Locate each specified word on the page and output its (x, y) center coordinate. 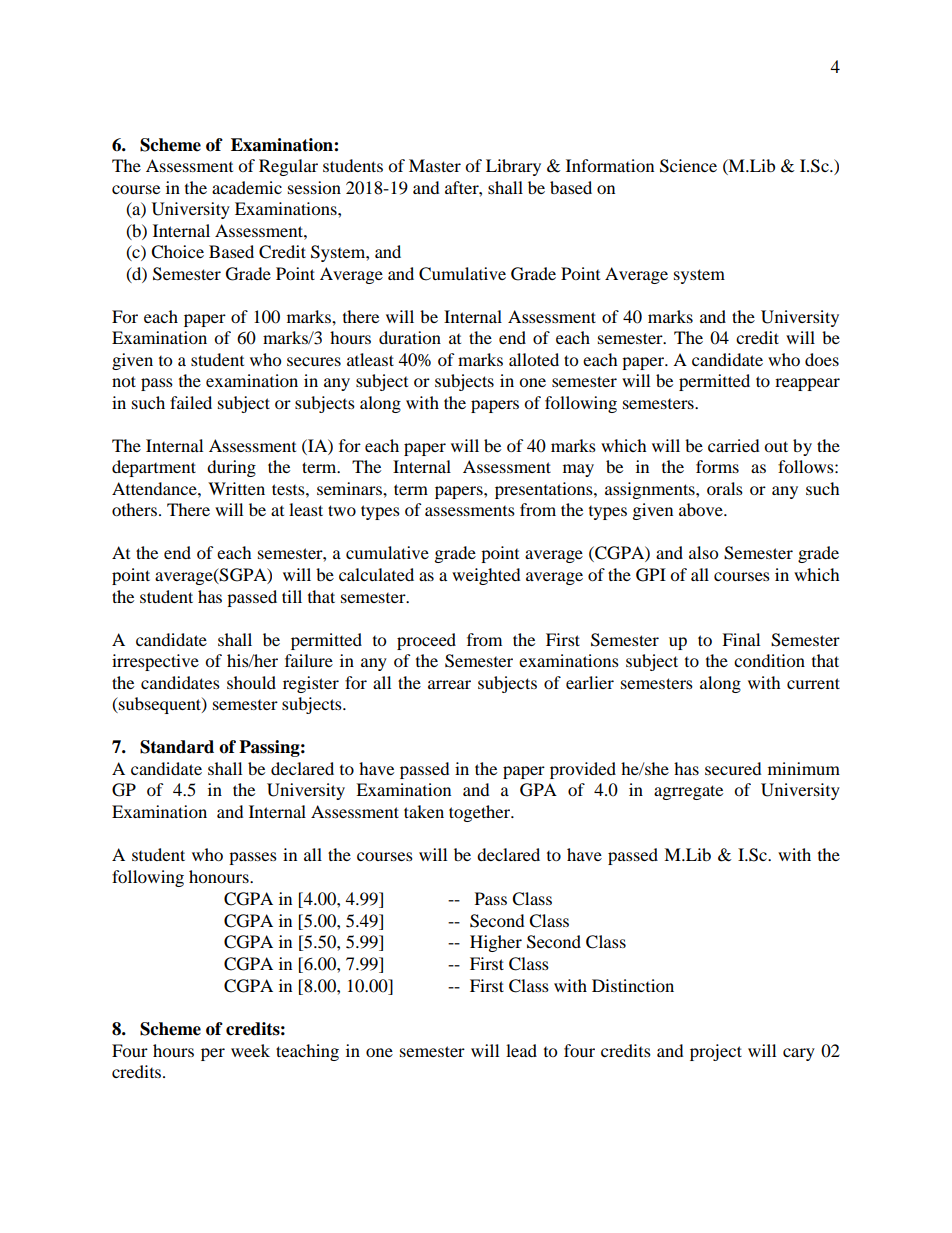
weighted (486, 576)
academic (247, 187)
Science (688, 166)
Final (741, 639)
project (716, 1052)
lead (521, 1050)
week (250, 1050)
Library (513, 167)
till (292, 596)
